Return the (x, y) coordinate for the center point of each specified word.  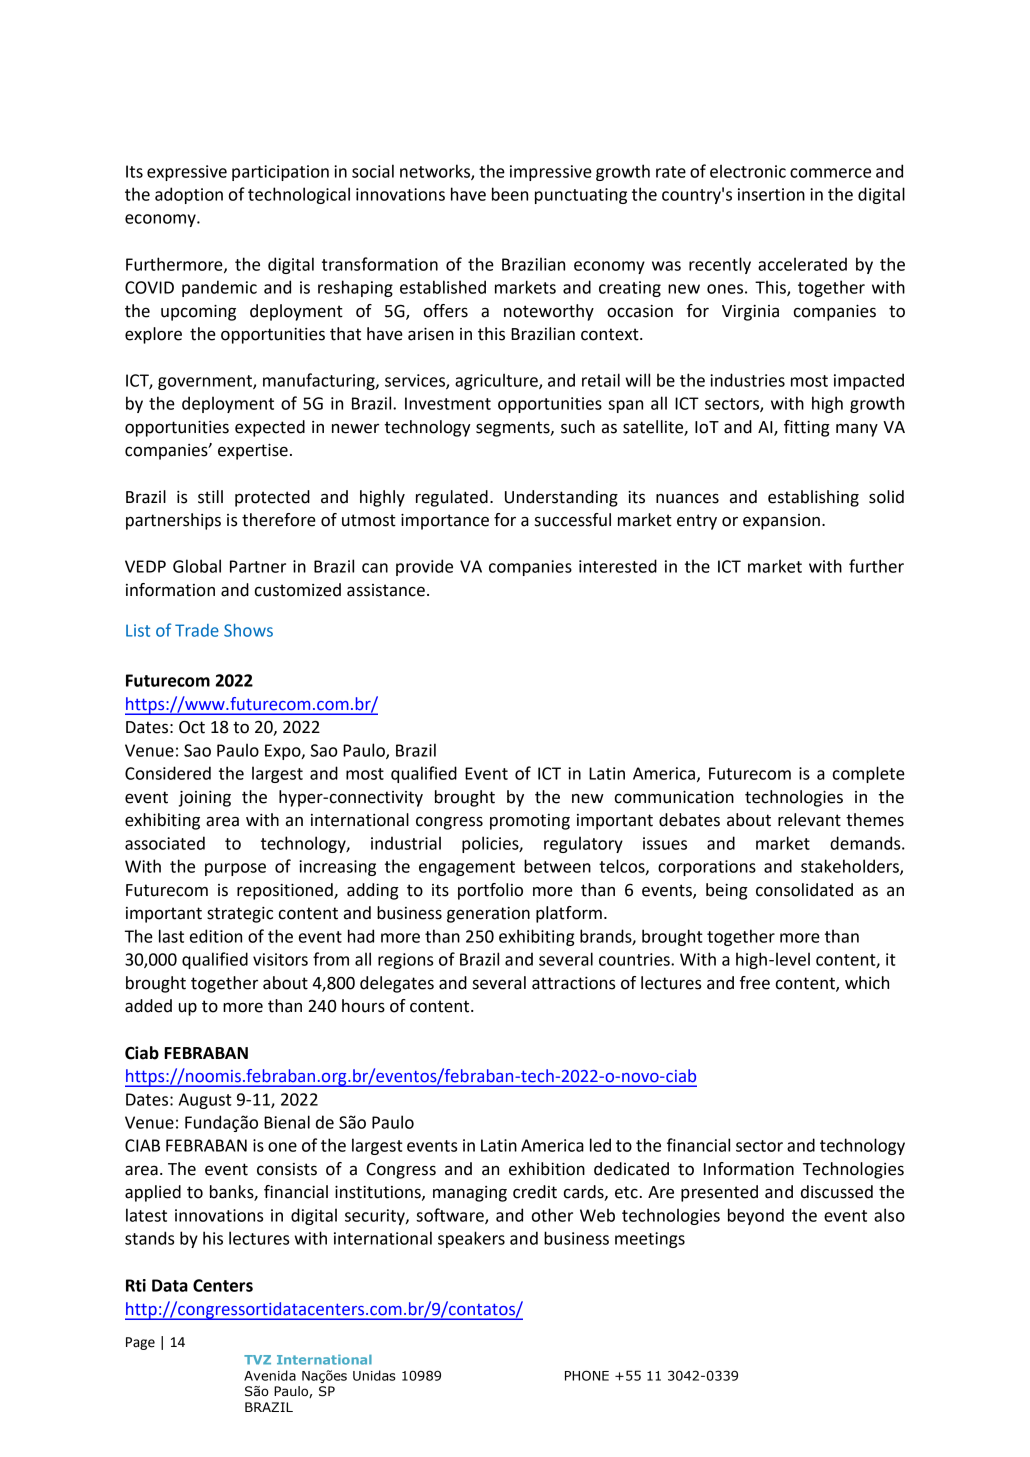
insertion (771, 194)
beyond (756, 1216)
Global (197, 566)
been (510, 194)
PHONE (587, 1375)
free (755, 983)
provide (424, 567)
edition (216, 936)
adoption (189, 195)
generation (488, 915)
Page (140, 1343)
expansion (781, 522)
